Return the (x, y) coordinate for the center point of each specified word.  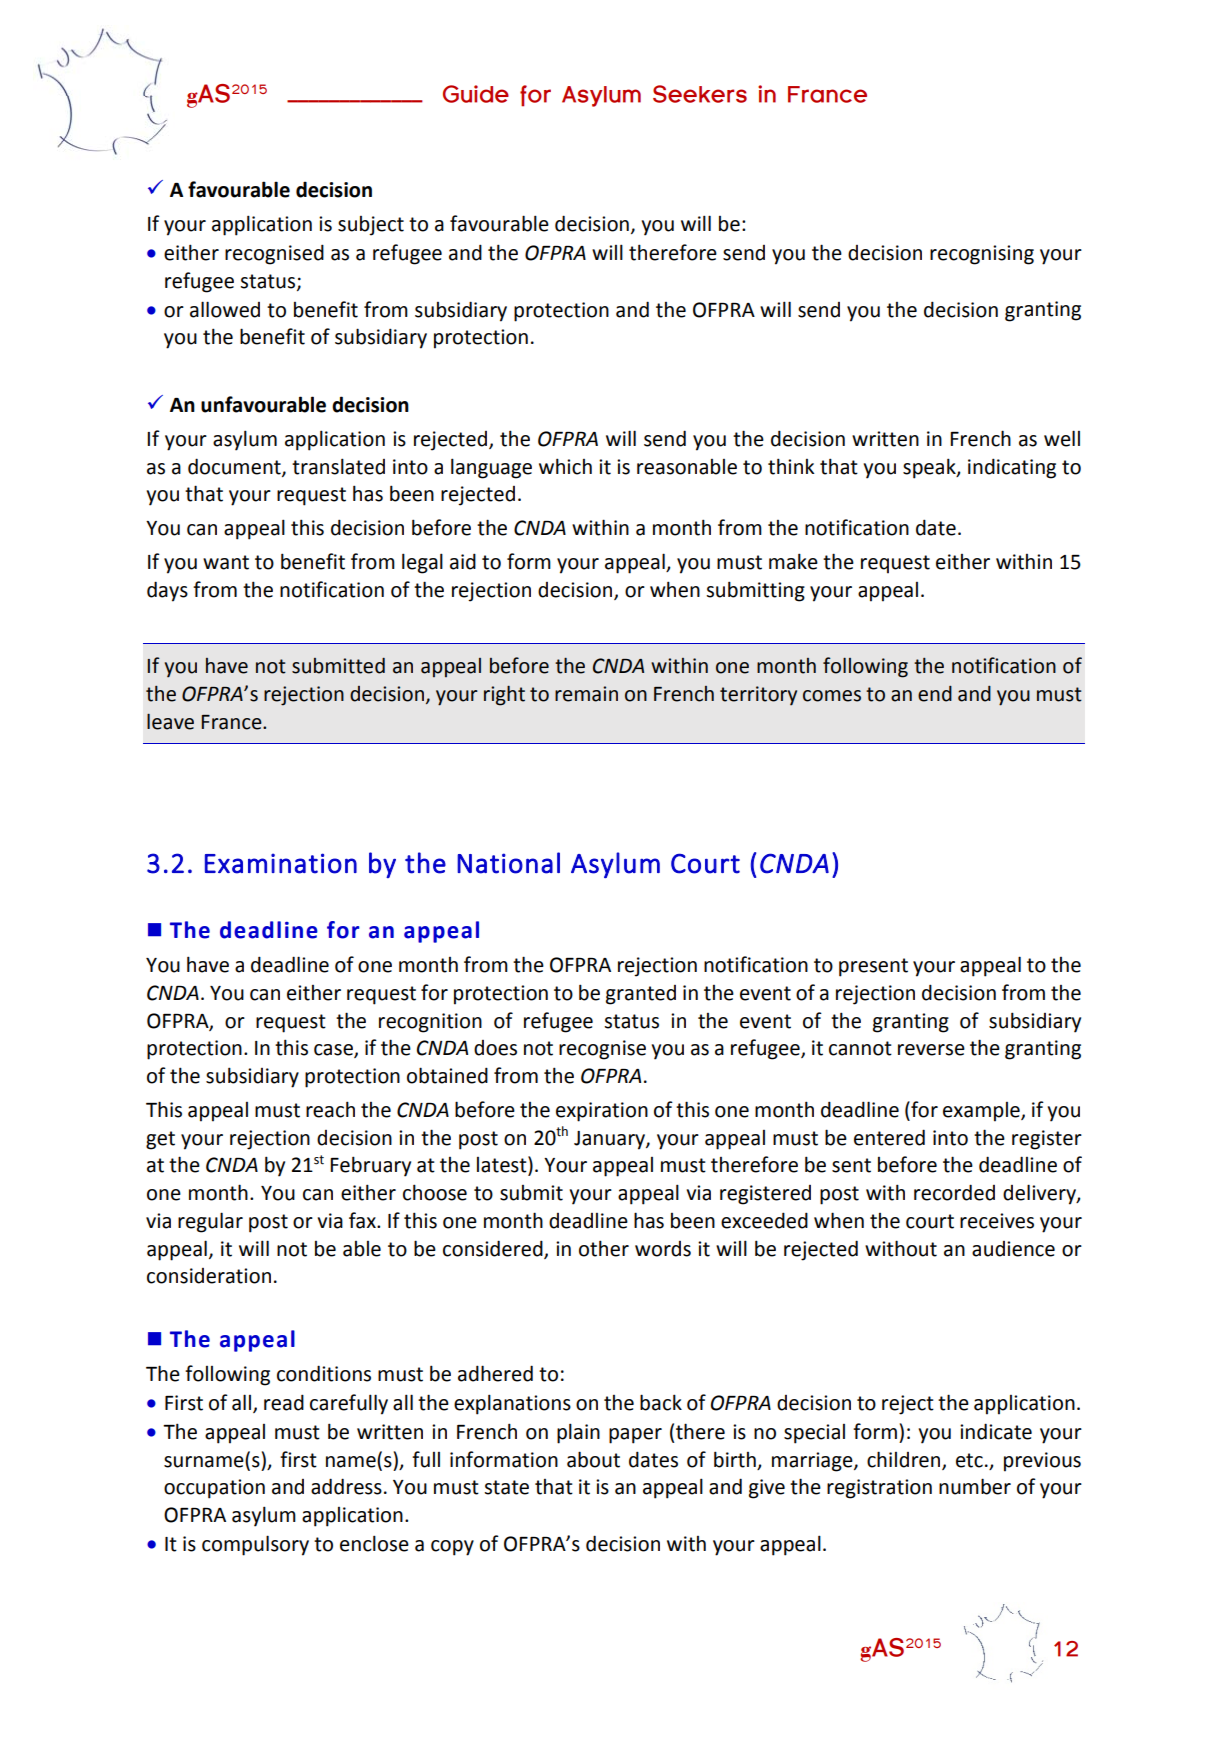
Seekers (700, 94)
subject (371, 226)
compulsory (255, 1545)
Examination (281, 863)
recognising (982, 255)
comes (832, 696)
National (508, 863)
